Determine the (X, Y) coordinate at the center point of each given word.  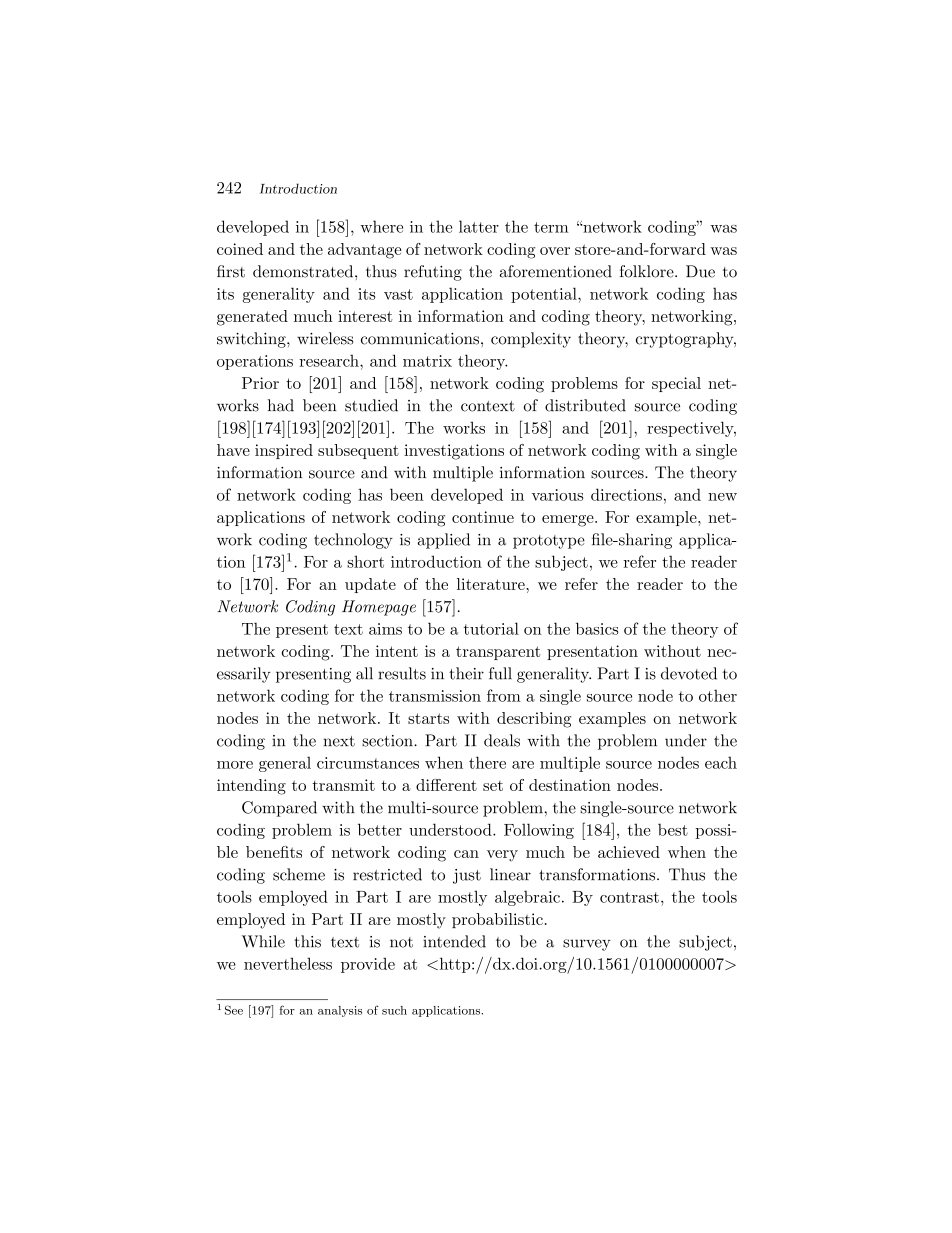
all (364, 673)
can (466, 854)
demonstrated (304, 271)
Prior (260, 383)
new (722, 497)
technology (353, 541)
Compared (279, 809)
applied (444, 541)
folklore (648, 271)
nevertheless (288, 963)
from (504, 695)
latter (479, 226)
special (676, 384)
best (673, 829)
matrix (427, 361)
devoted (689, 673)
